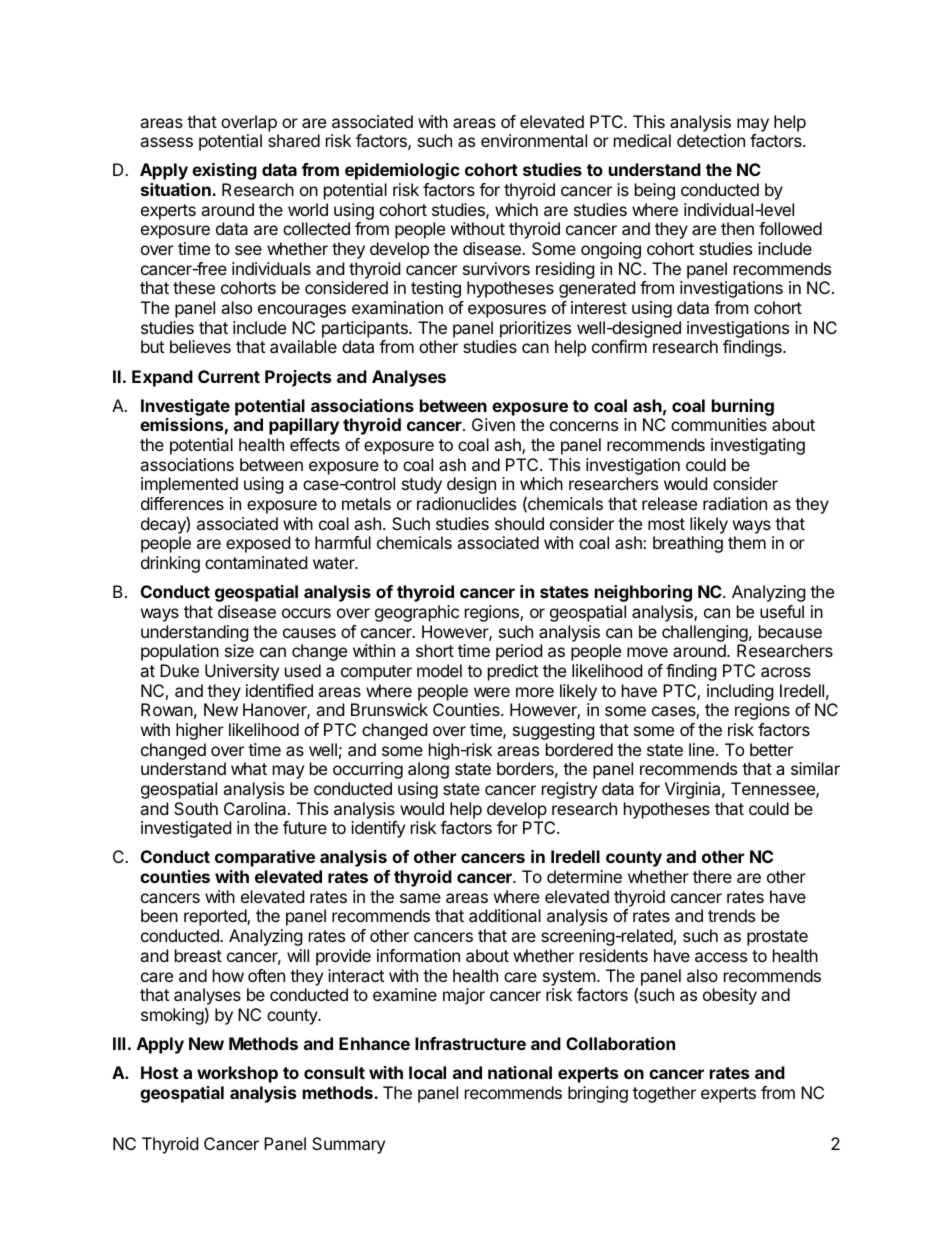 This screenshot has width=952, height=1233. I want to click on short, so click(435, 650).
